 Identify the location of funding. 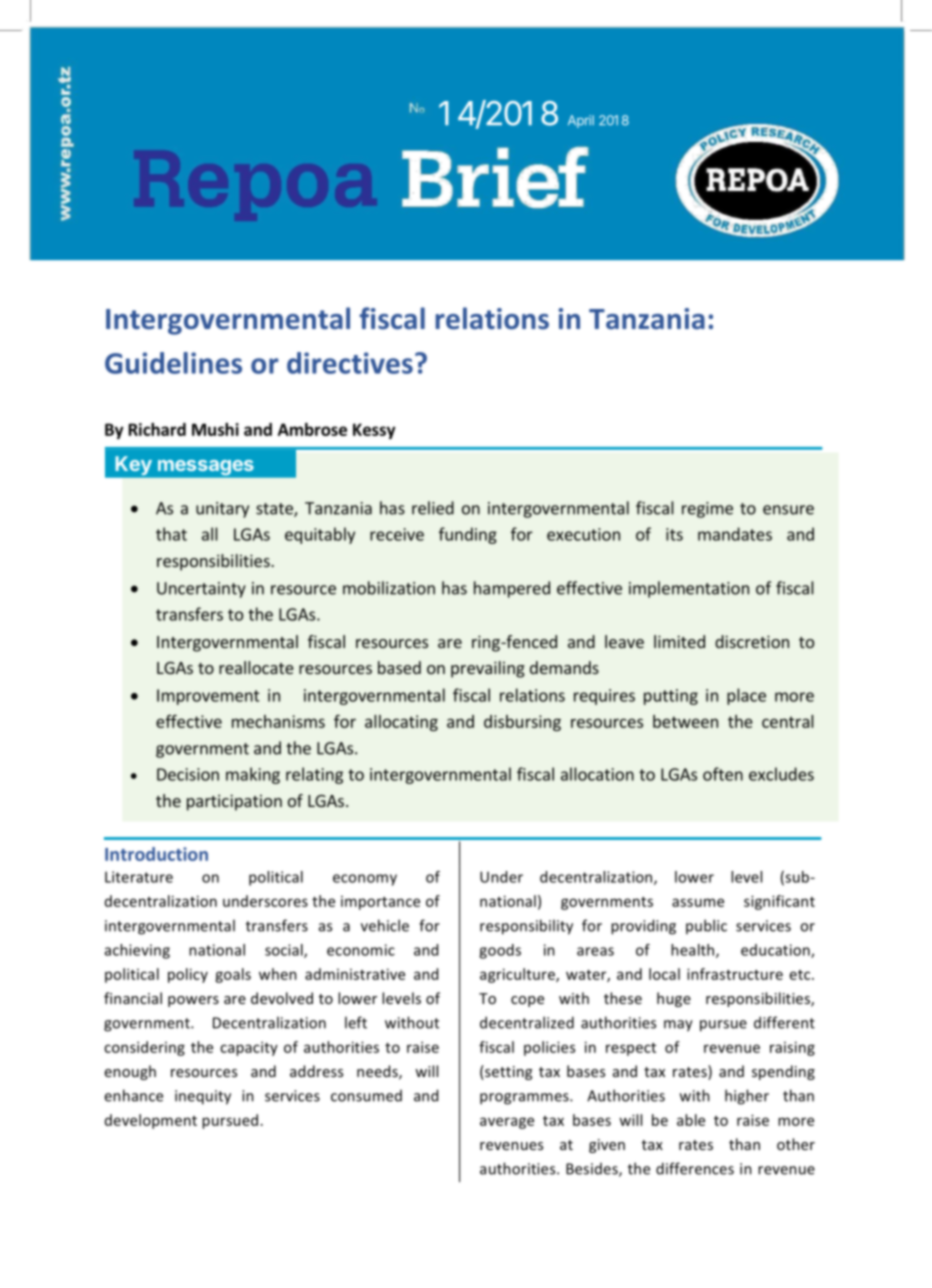
(468, 535).
